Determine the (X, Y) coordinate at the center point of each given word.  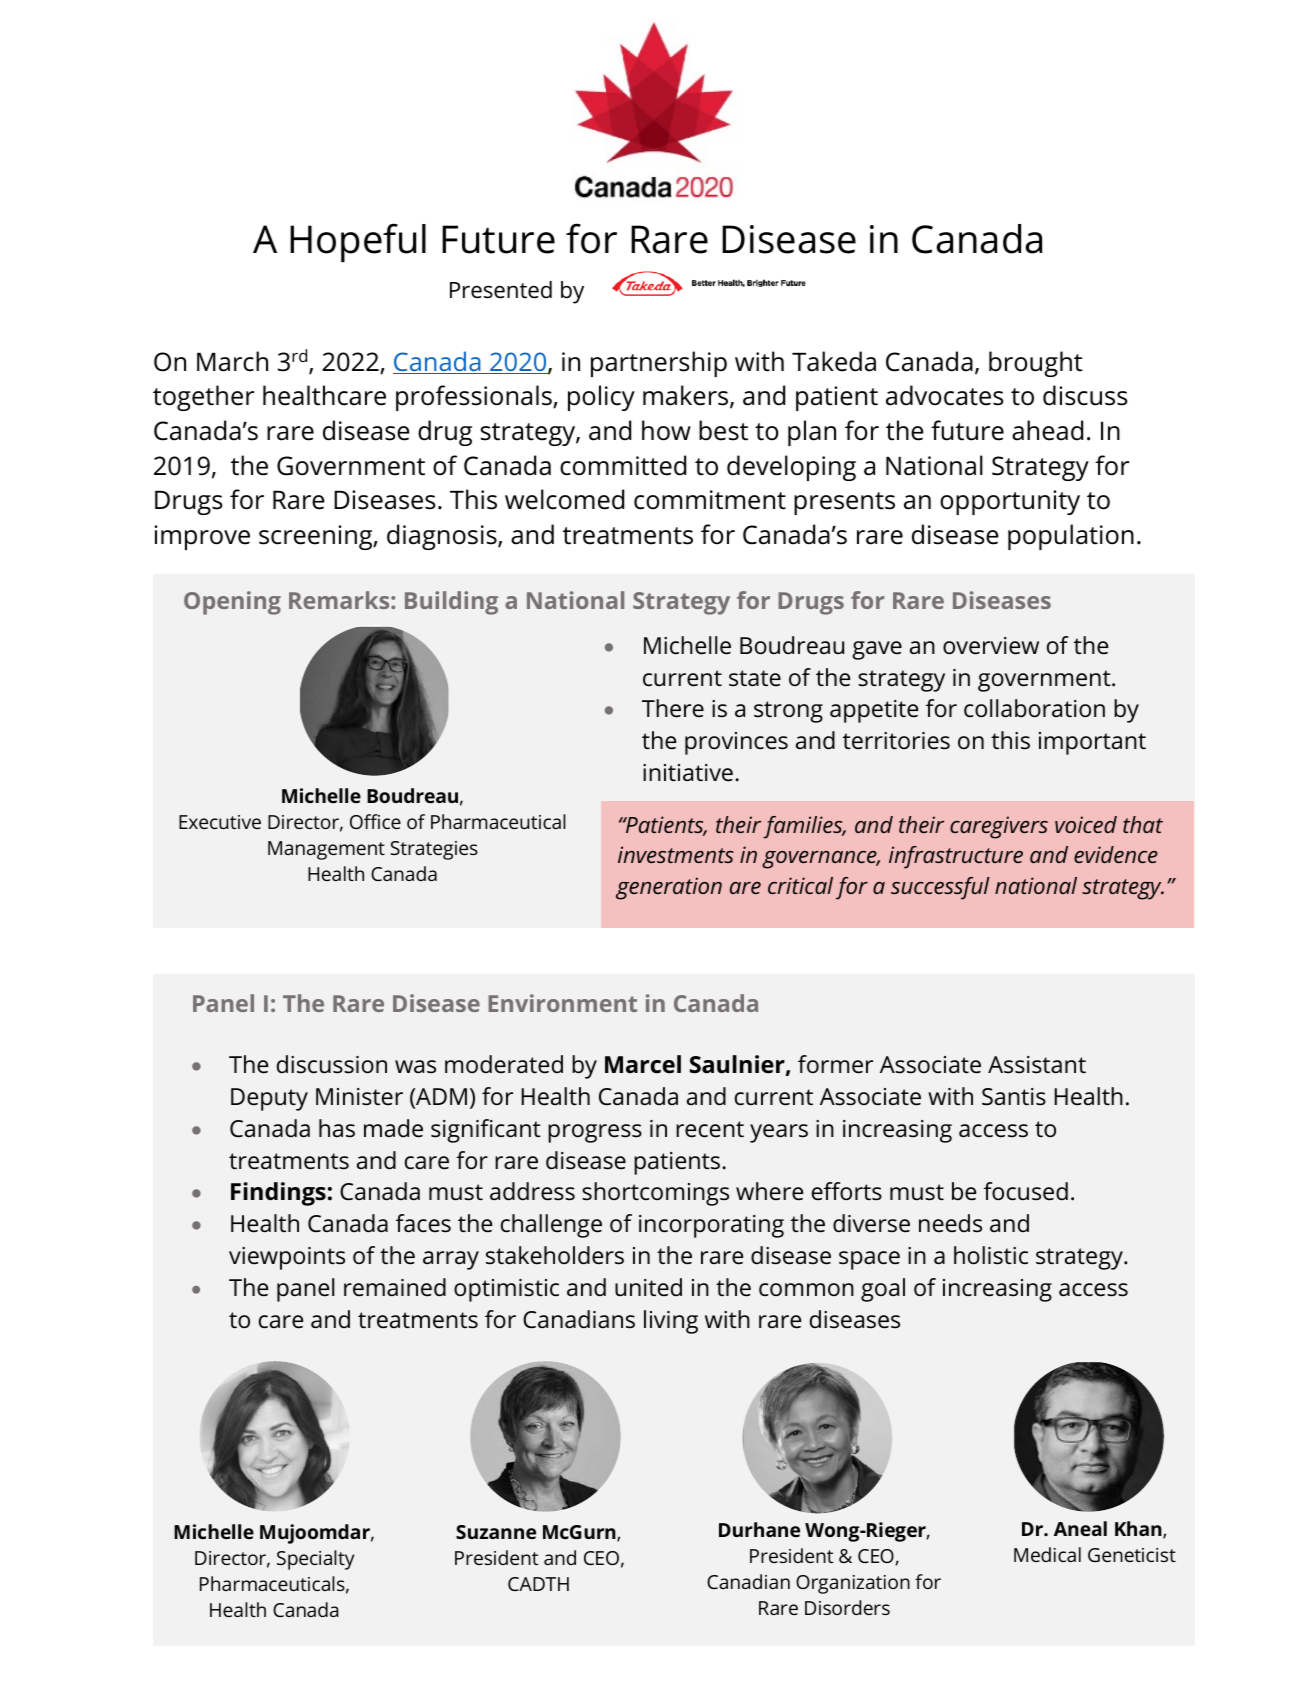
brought (1035, 364)
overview (991, 646)
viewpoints (287, 1258)
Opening (232, 603)
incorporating (711, 1226)
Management (326, 850)
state (755, 678)
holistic (991, 1255)
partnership (659, 364)
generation (669, 888)
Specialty (315, 1560)
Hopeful (358, 242)
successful (940, 888)
